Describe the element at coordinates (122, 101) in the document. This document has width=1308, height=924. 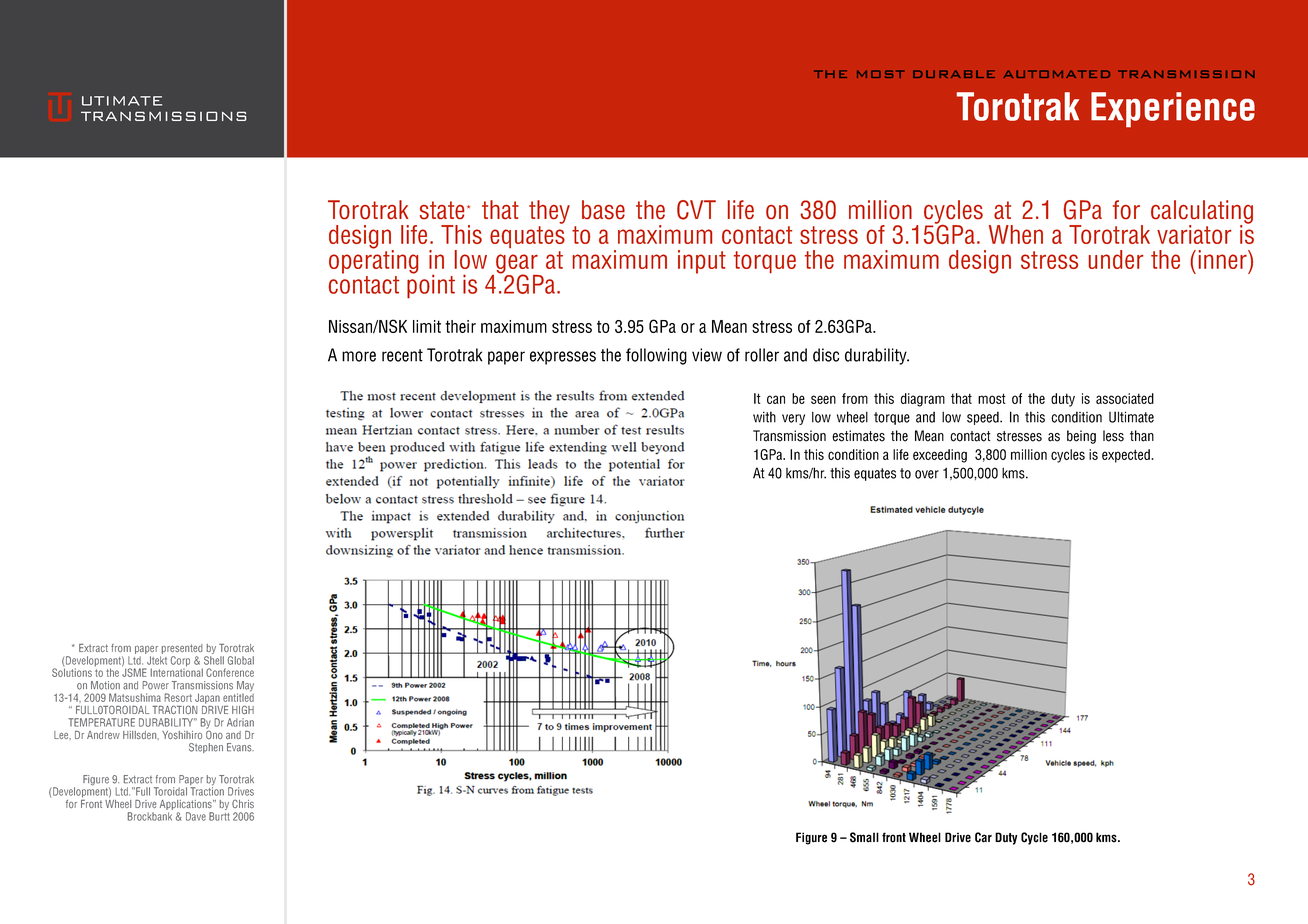
I see `UTIMATE` at that location.
